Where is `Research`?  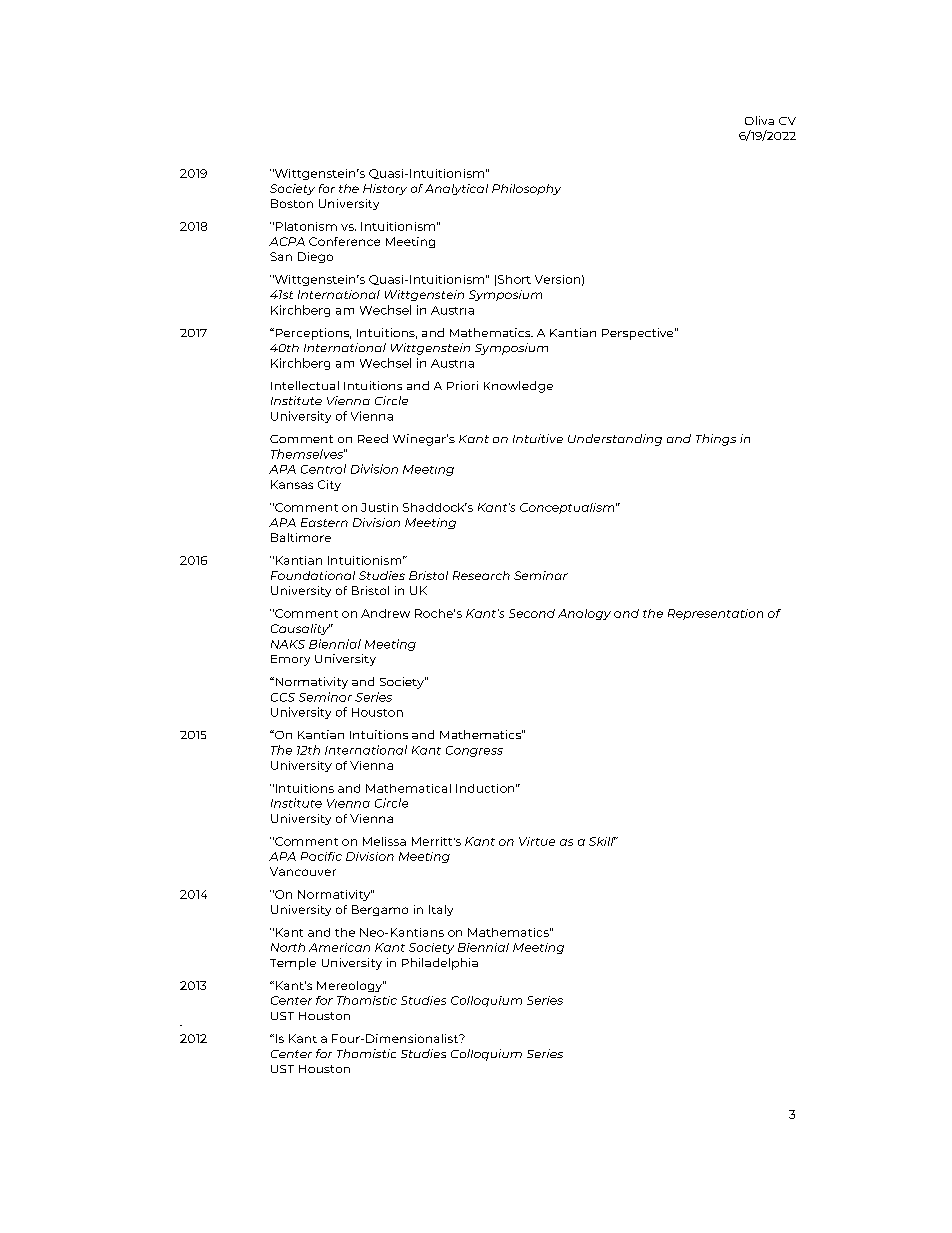 Research is located at coordinates (481, 575).
